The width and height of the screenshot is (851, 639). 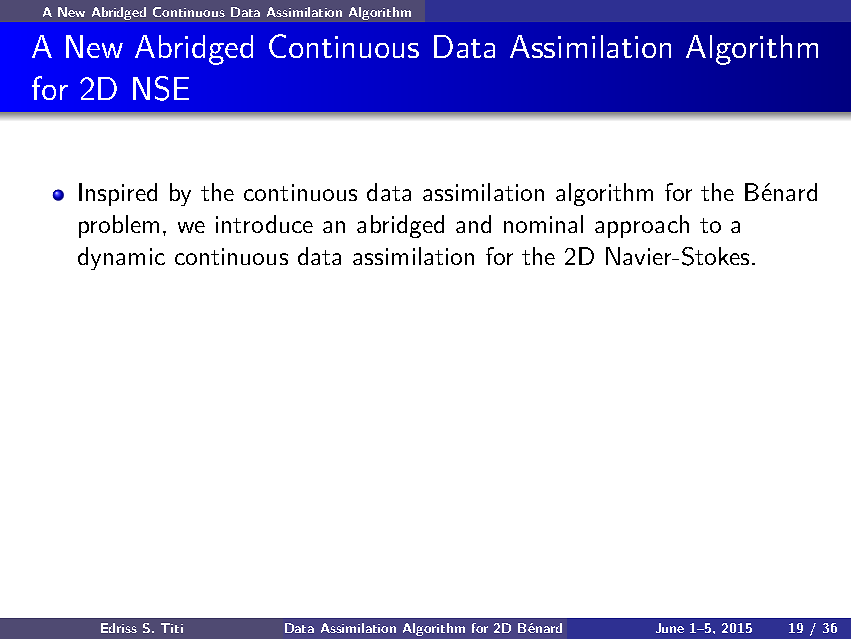 What do you see at coordinates (161, 88) in the screenshot?
I see `NSE` at bounding box center [161, 88].
